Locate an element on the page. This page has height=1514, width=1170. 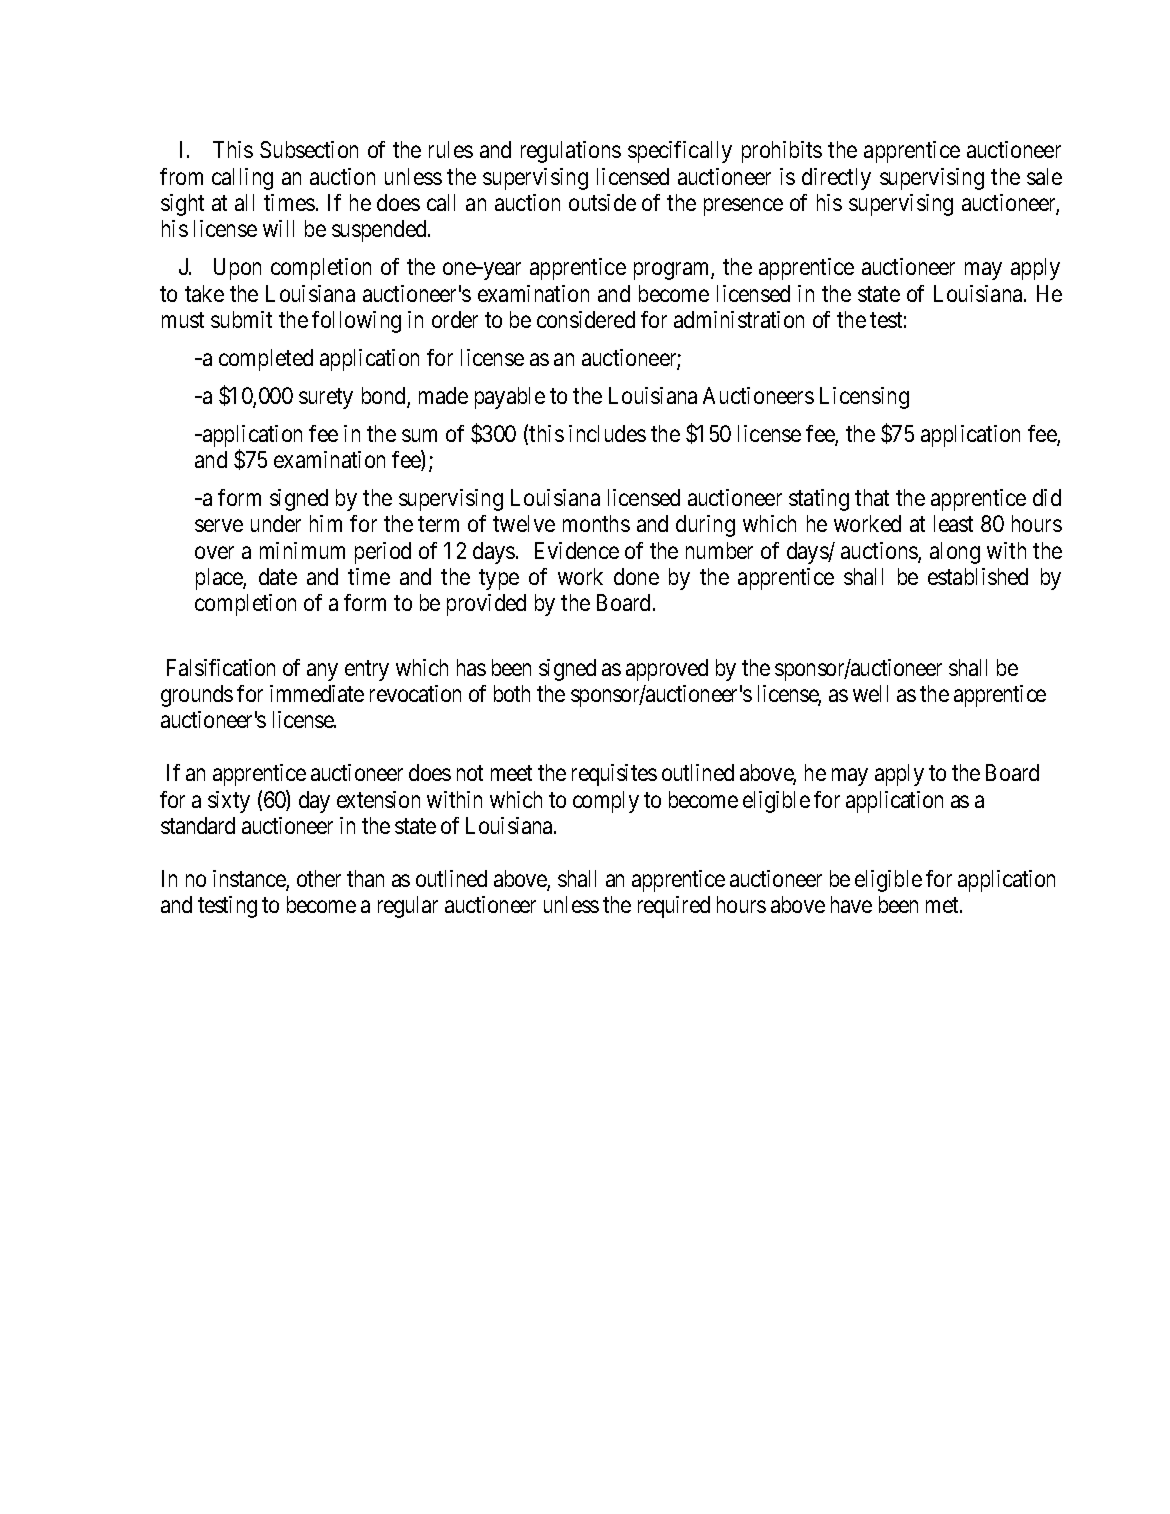
done is located at coordinates (636, 576).
